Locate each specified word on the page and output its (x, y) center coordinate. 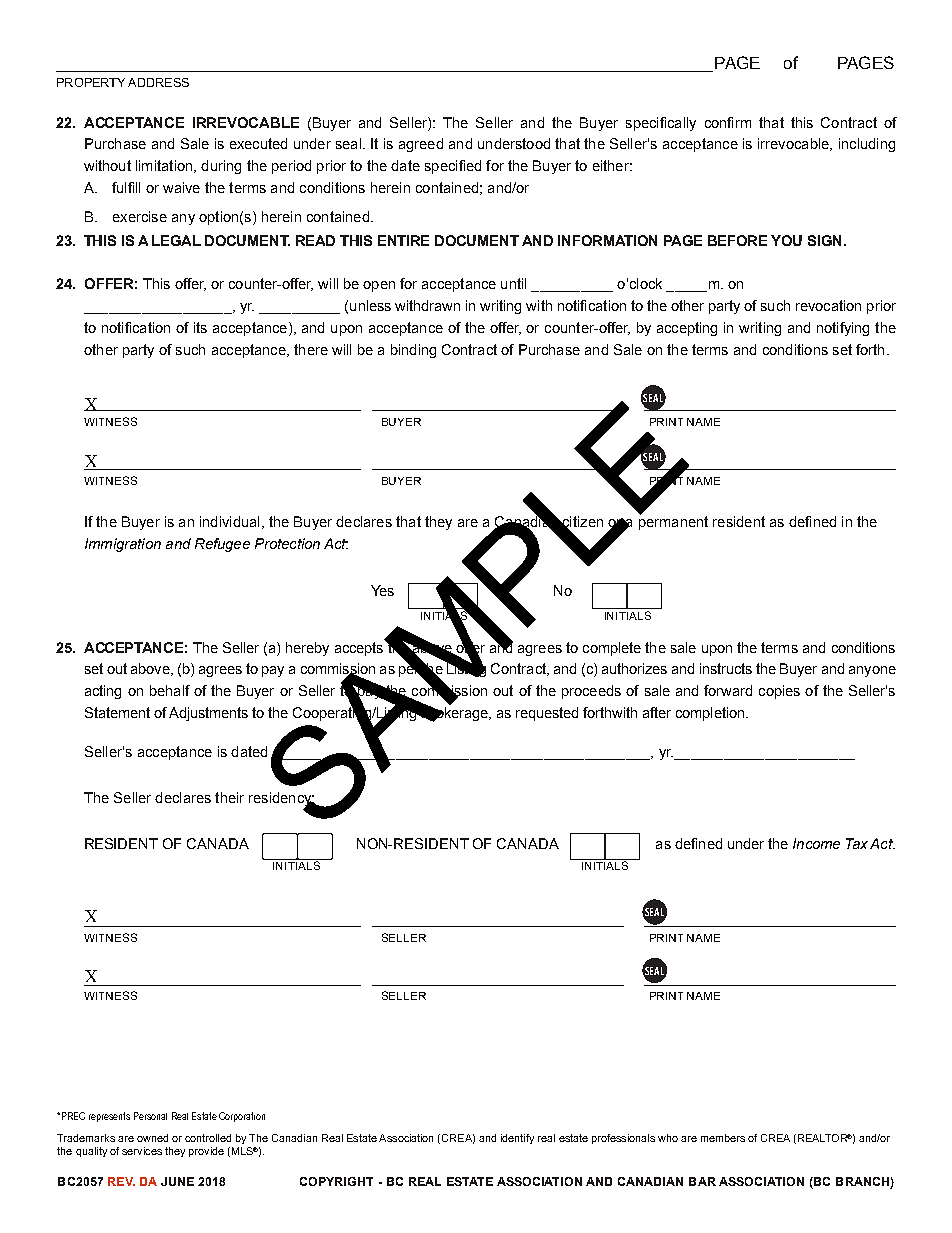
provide (206, 1152)
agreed (421, 145)
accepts (360, 648)
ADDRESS (158, 82)
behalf (170, 690)
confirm (728, 122)
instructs (726, 668)
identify (517, 1139)
